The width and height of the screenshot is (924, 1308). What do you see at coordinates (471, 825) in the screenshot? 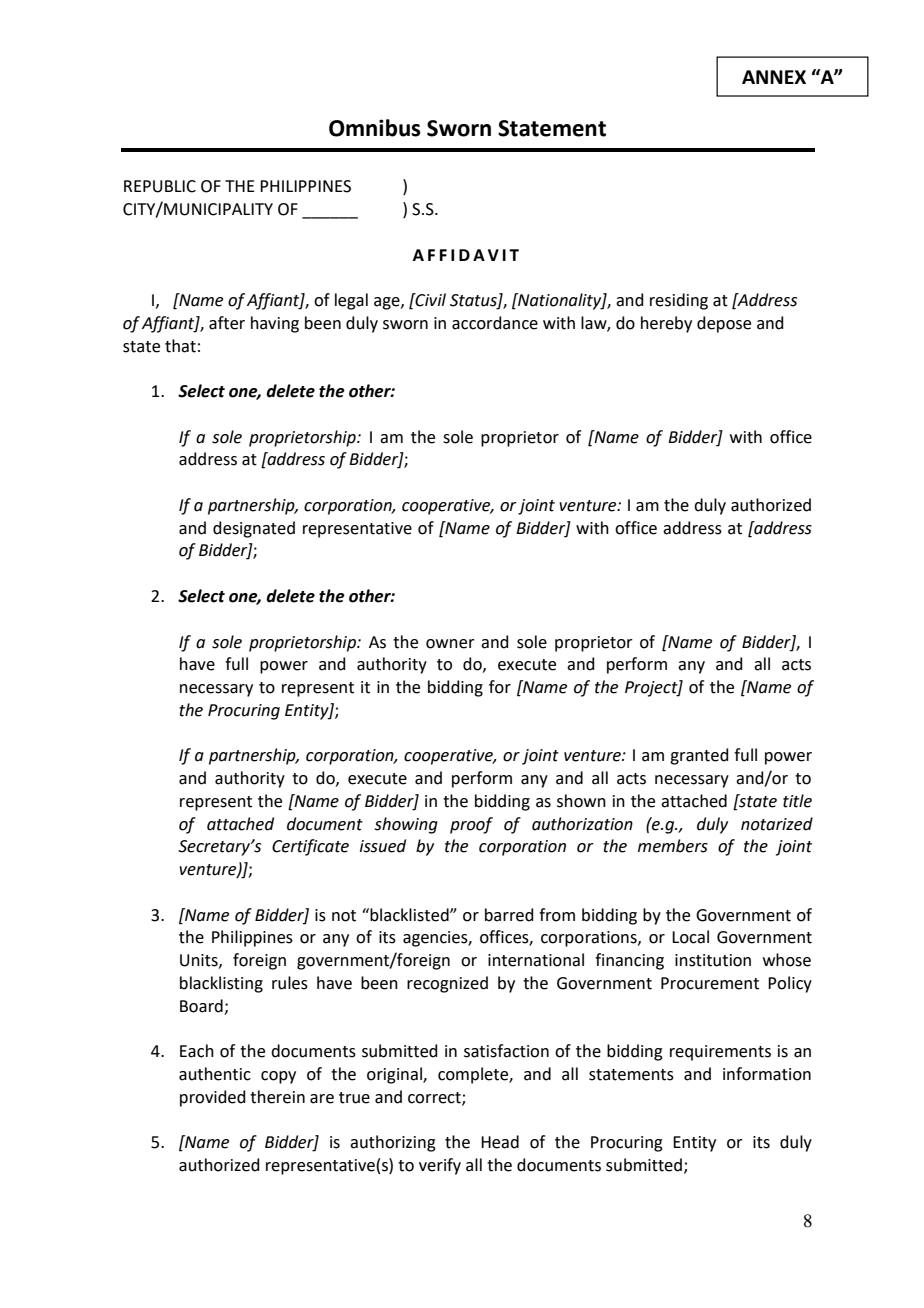
I see `proof` at bounding box center [471, 825].
